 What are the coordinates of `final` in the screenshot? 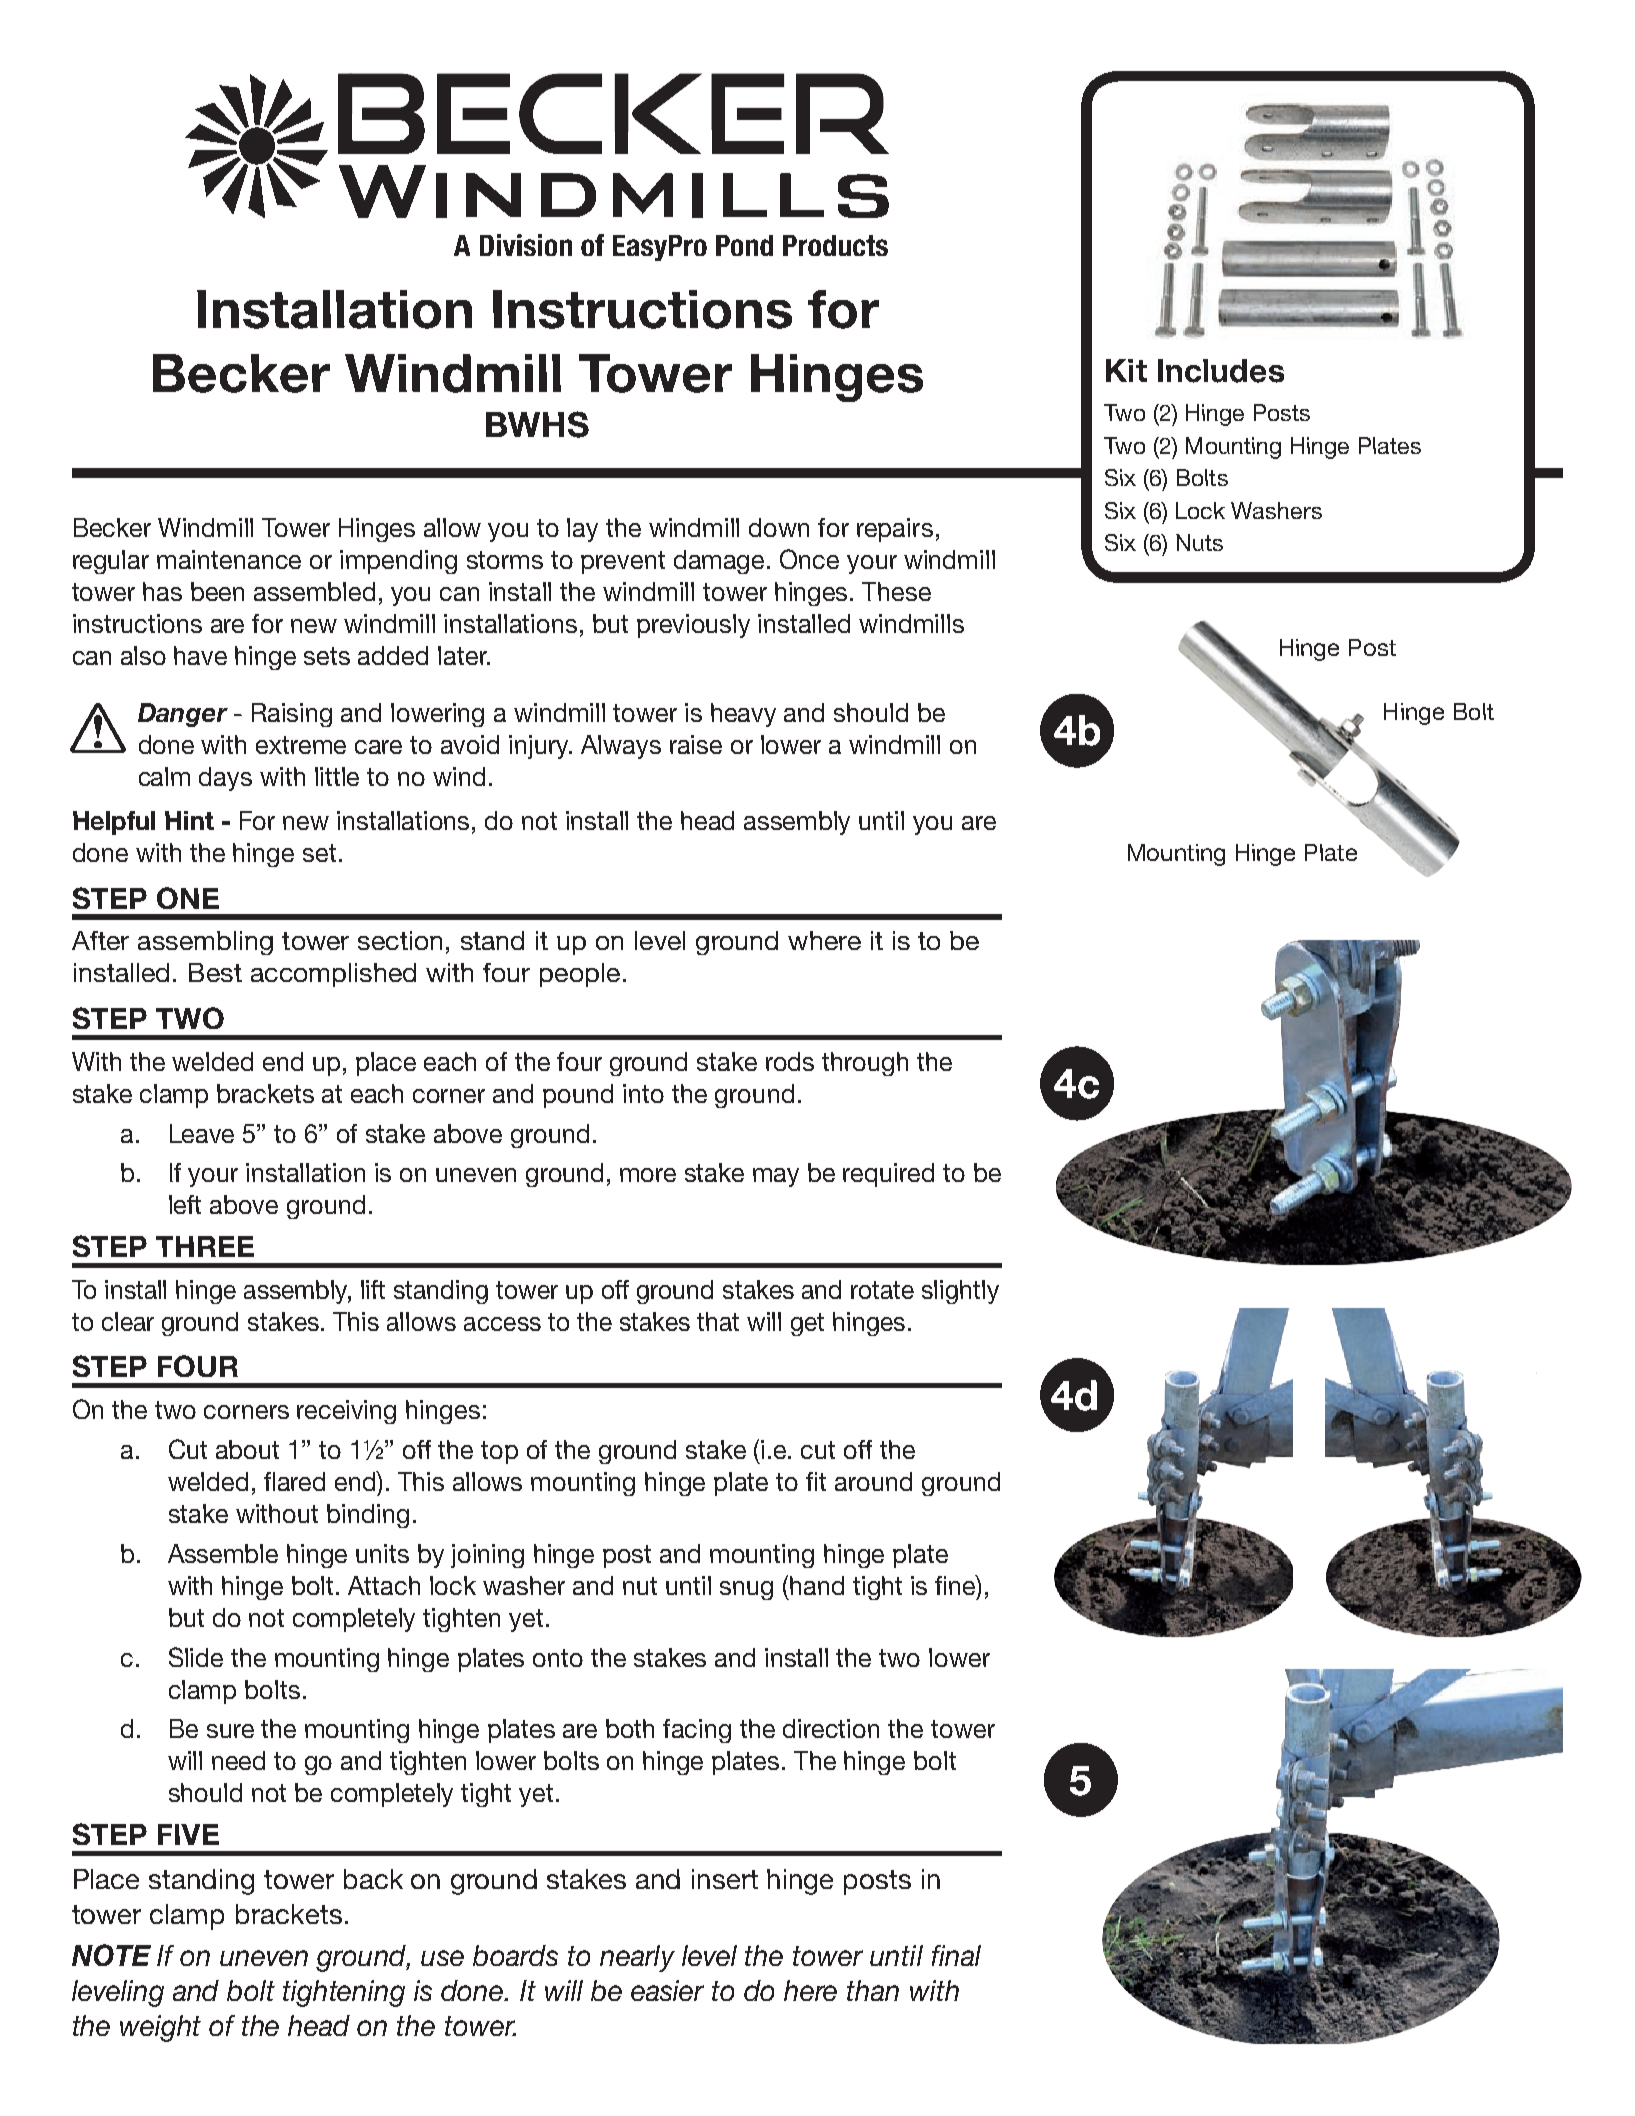 It's located at (956, 1955).
